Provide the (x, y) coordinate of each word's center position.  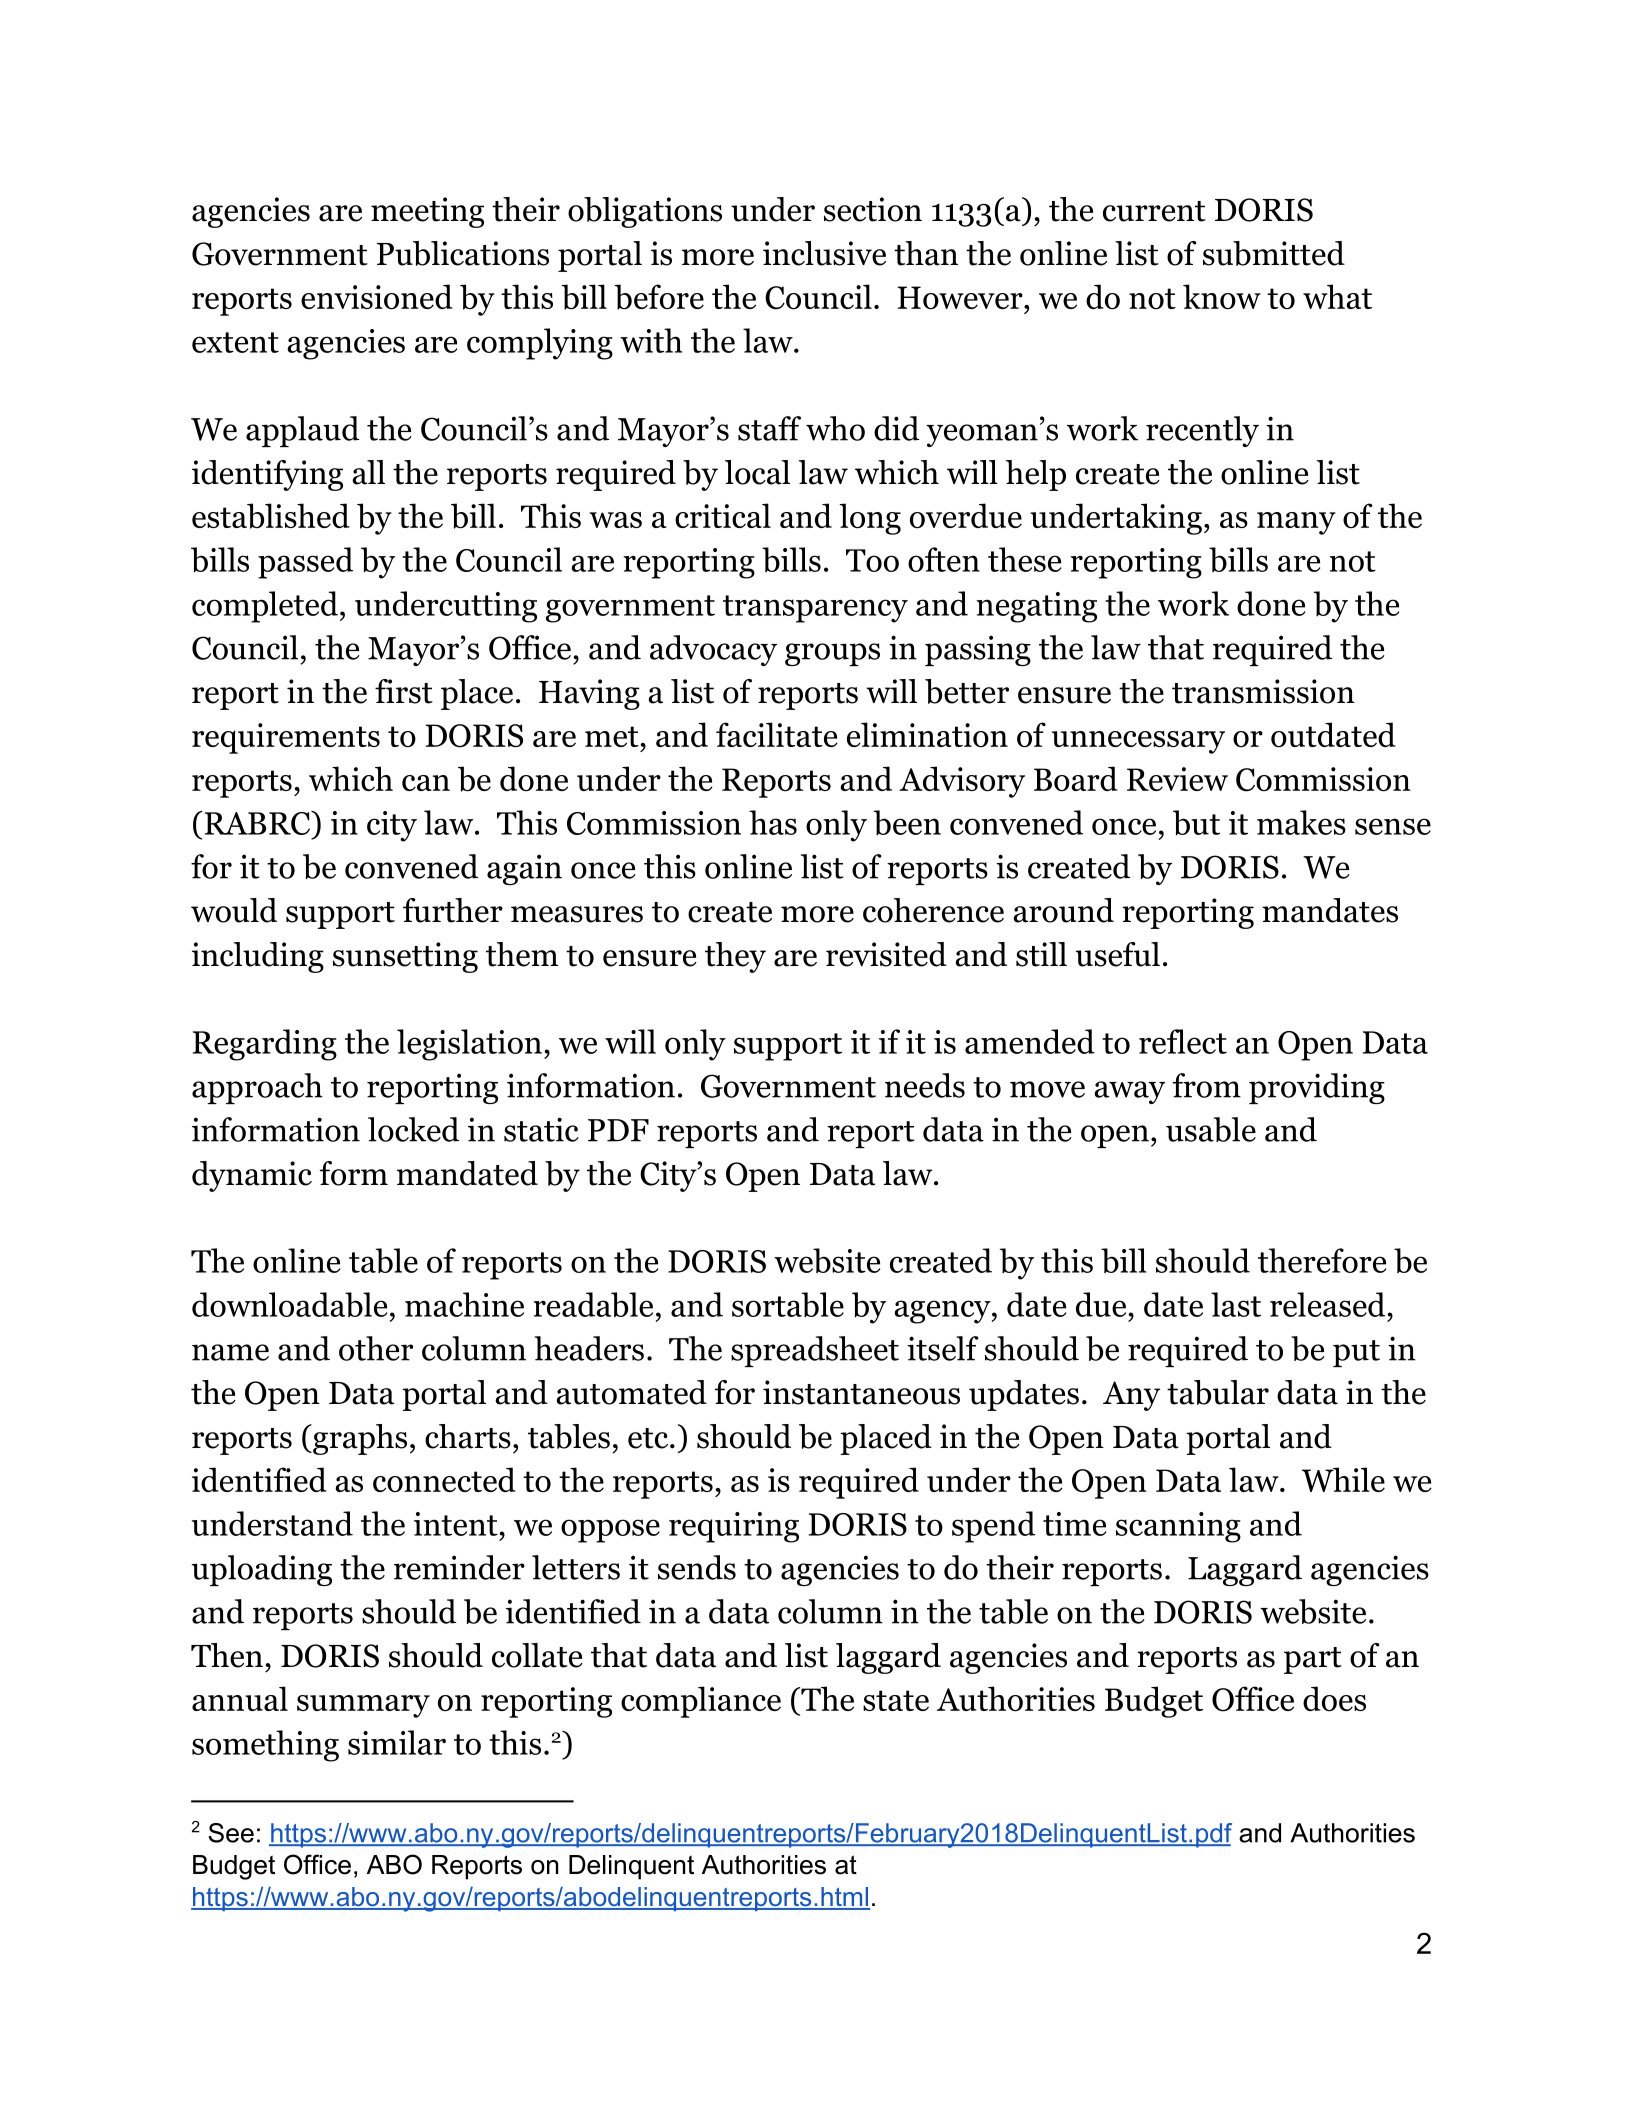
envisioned (377, 297)
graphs (359, 1439)
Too (872, 560)
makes (1301, 822)
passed (305, 563)
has (773, 822)
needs (925, 1085)
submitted (1274, 253)
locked (413, 1129)
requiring (734, 1527)
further (453, 910)
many (1296, 523)
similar (397, 1742)
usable (1211, 1129)
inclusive (824, 253)
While (1343, 1479)
